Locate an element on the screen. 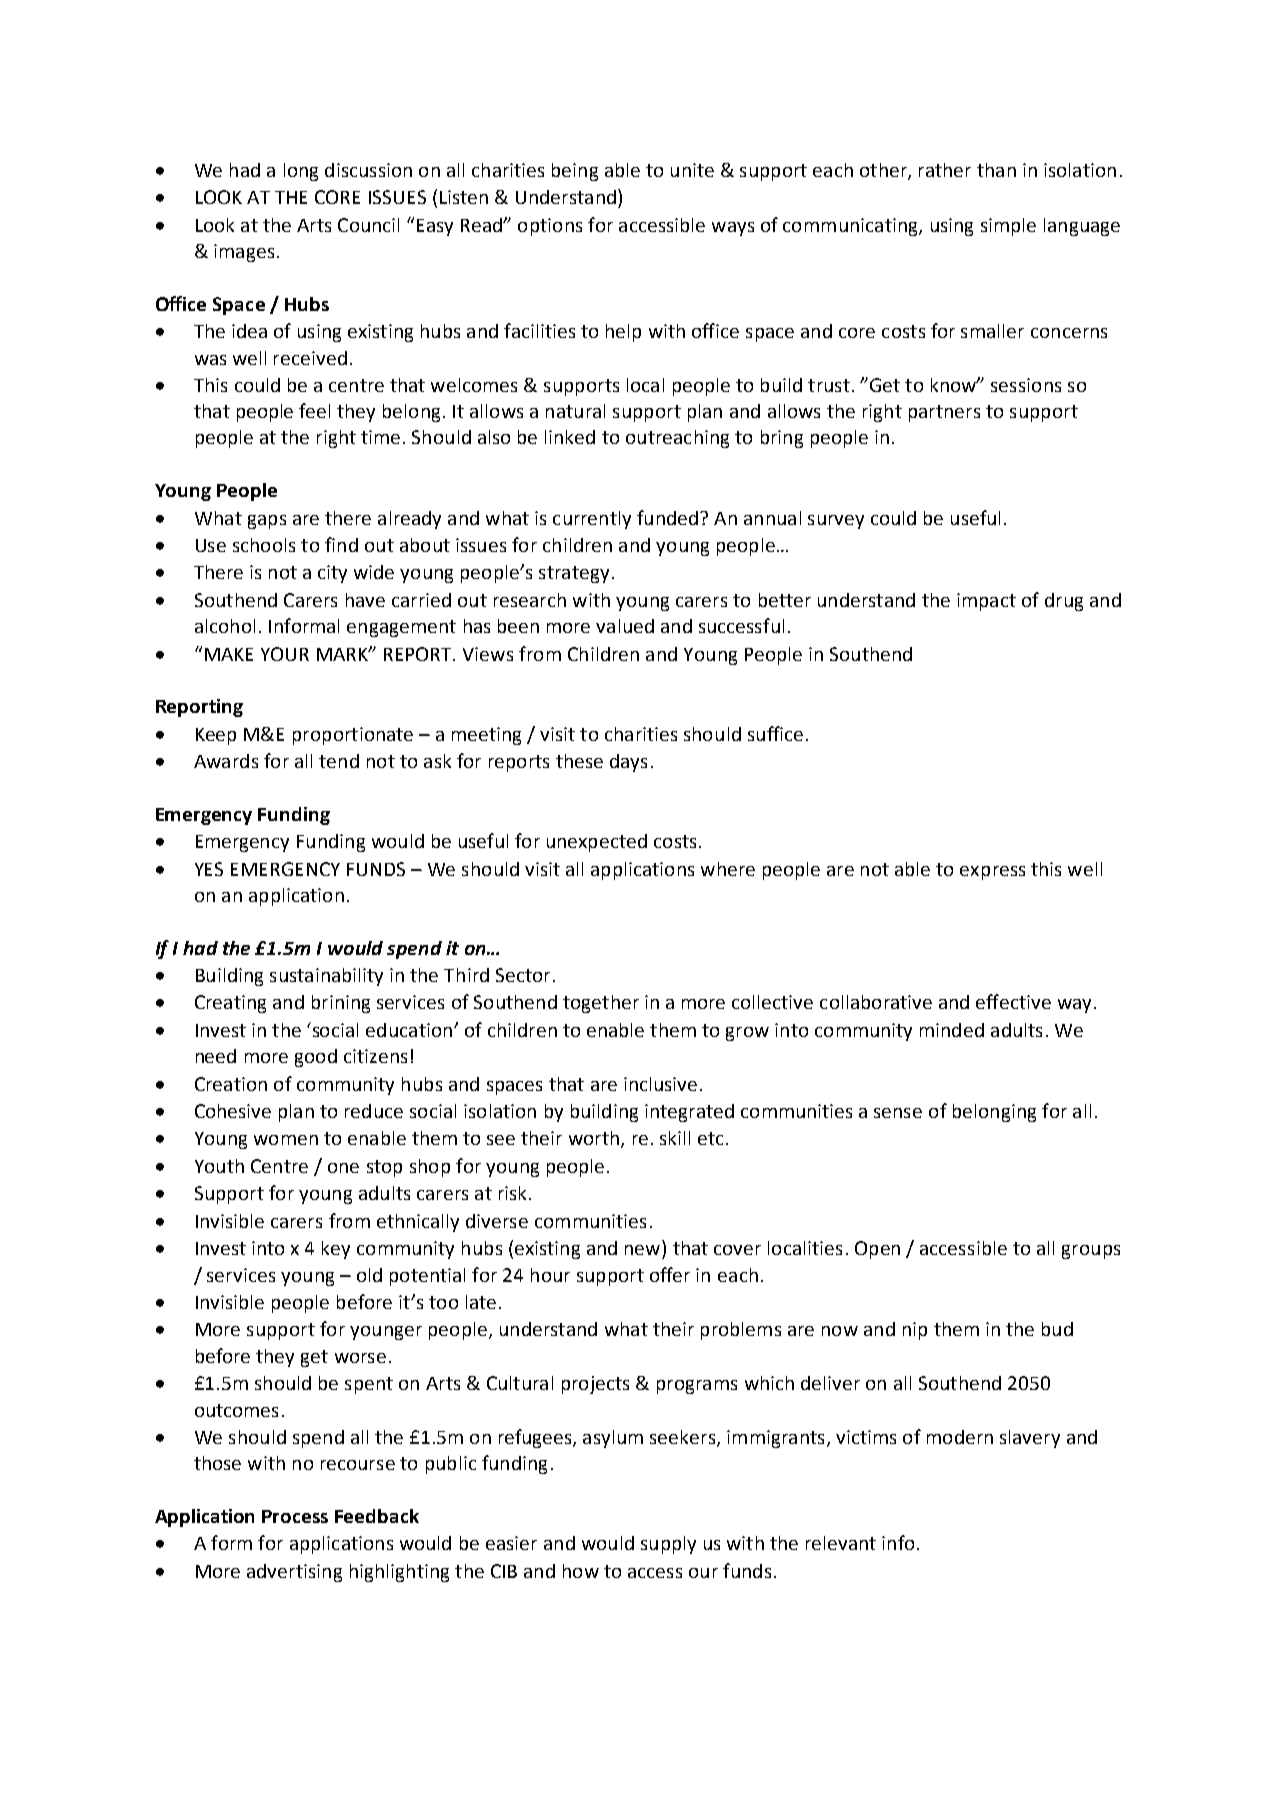 The image size is (1282, 1814). simple is located at coordinates (1008, 227).
